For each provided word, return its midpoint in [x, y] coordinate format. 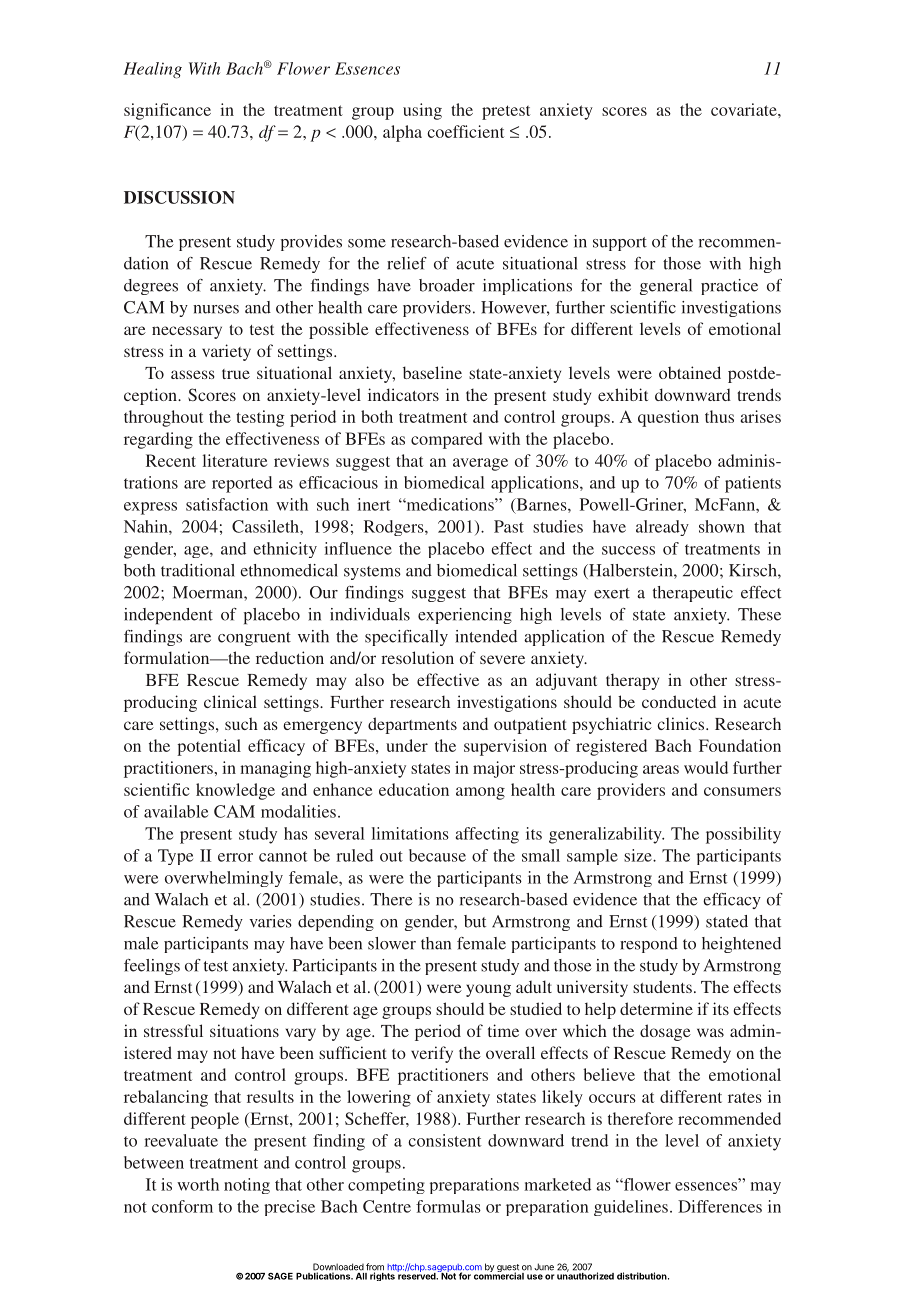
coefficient [465, 131]
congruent [254, 639]
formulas [448, 1206]
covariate [745, 109]
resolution [417, 657]
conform [182, 1206]
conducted [679, 701]
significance [167, 111]
